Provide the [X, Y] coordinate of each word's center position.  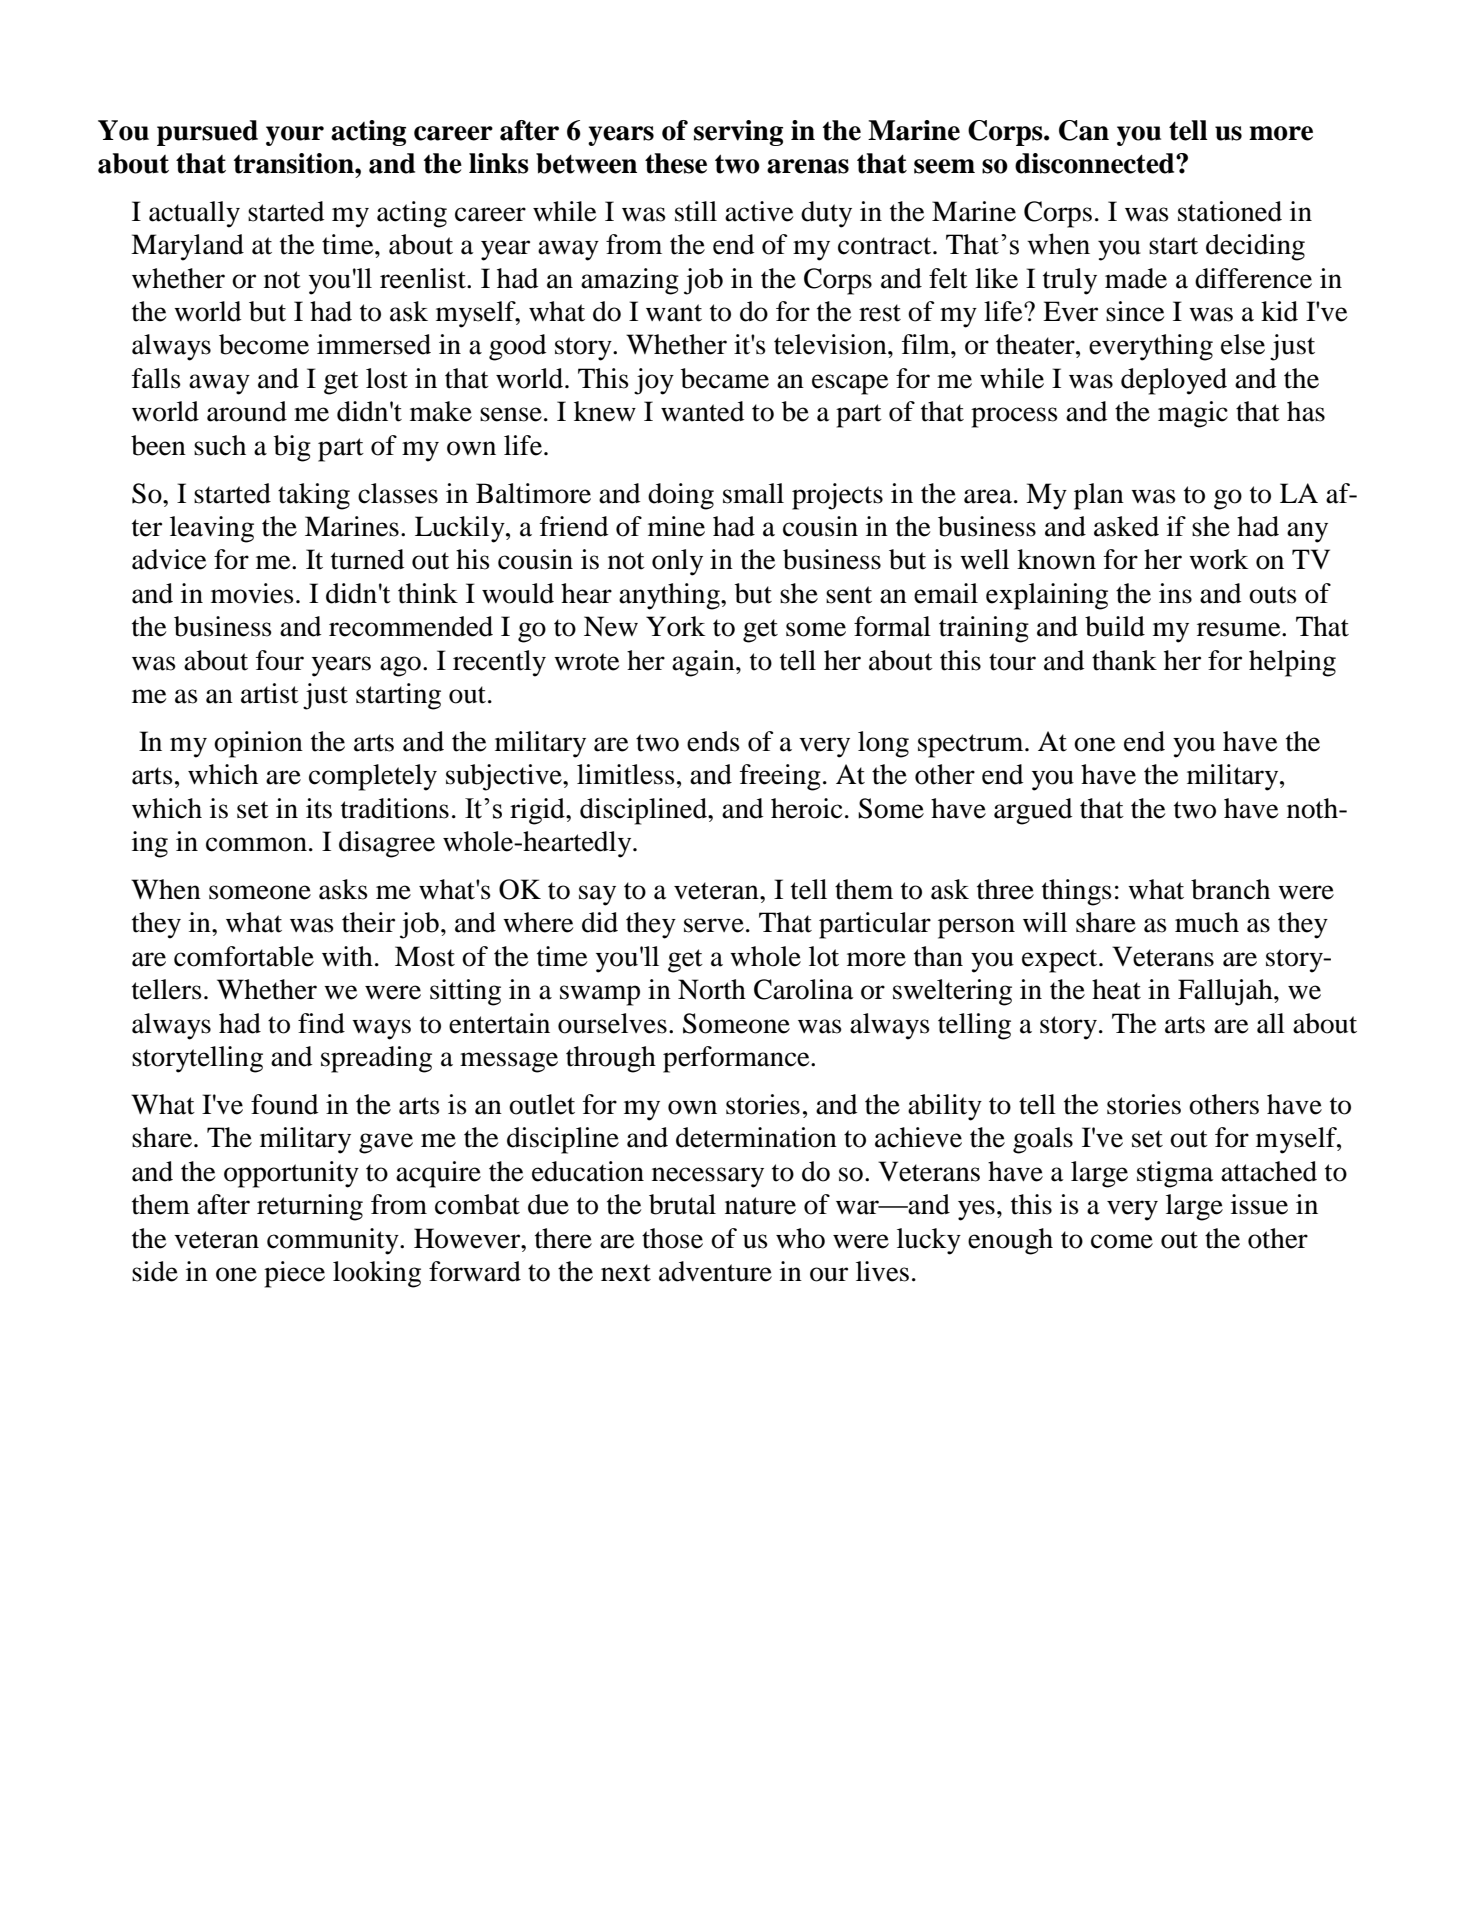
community [334, 1241]
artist [270, 693]
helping [1292, 663]
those [672, 1238]
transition [295, 163]
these [676, 163]
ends [713, 741]
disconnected [1096, 163]
